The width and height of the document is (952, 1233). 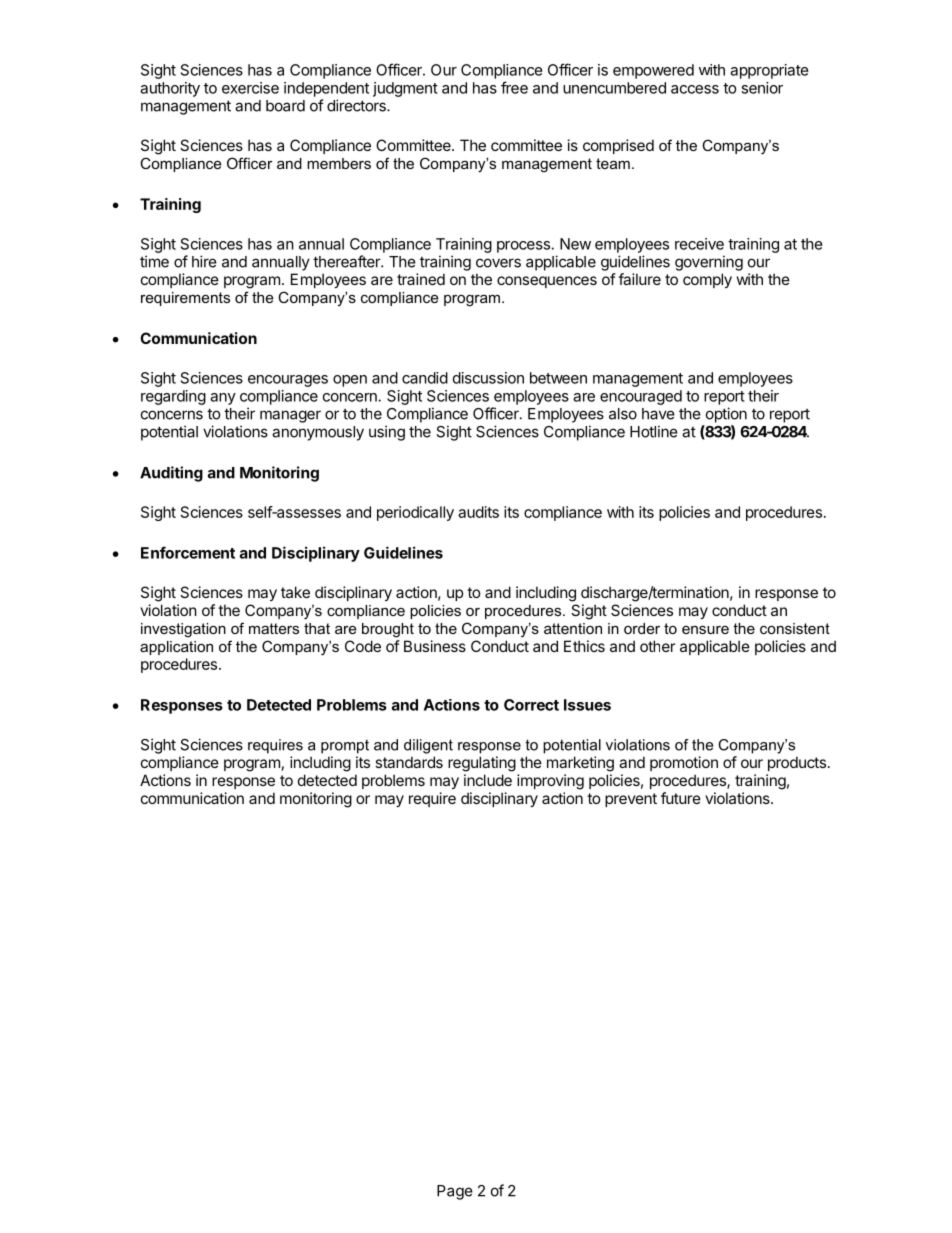 I want to click on future, so click(x=681, y=798).
